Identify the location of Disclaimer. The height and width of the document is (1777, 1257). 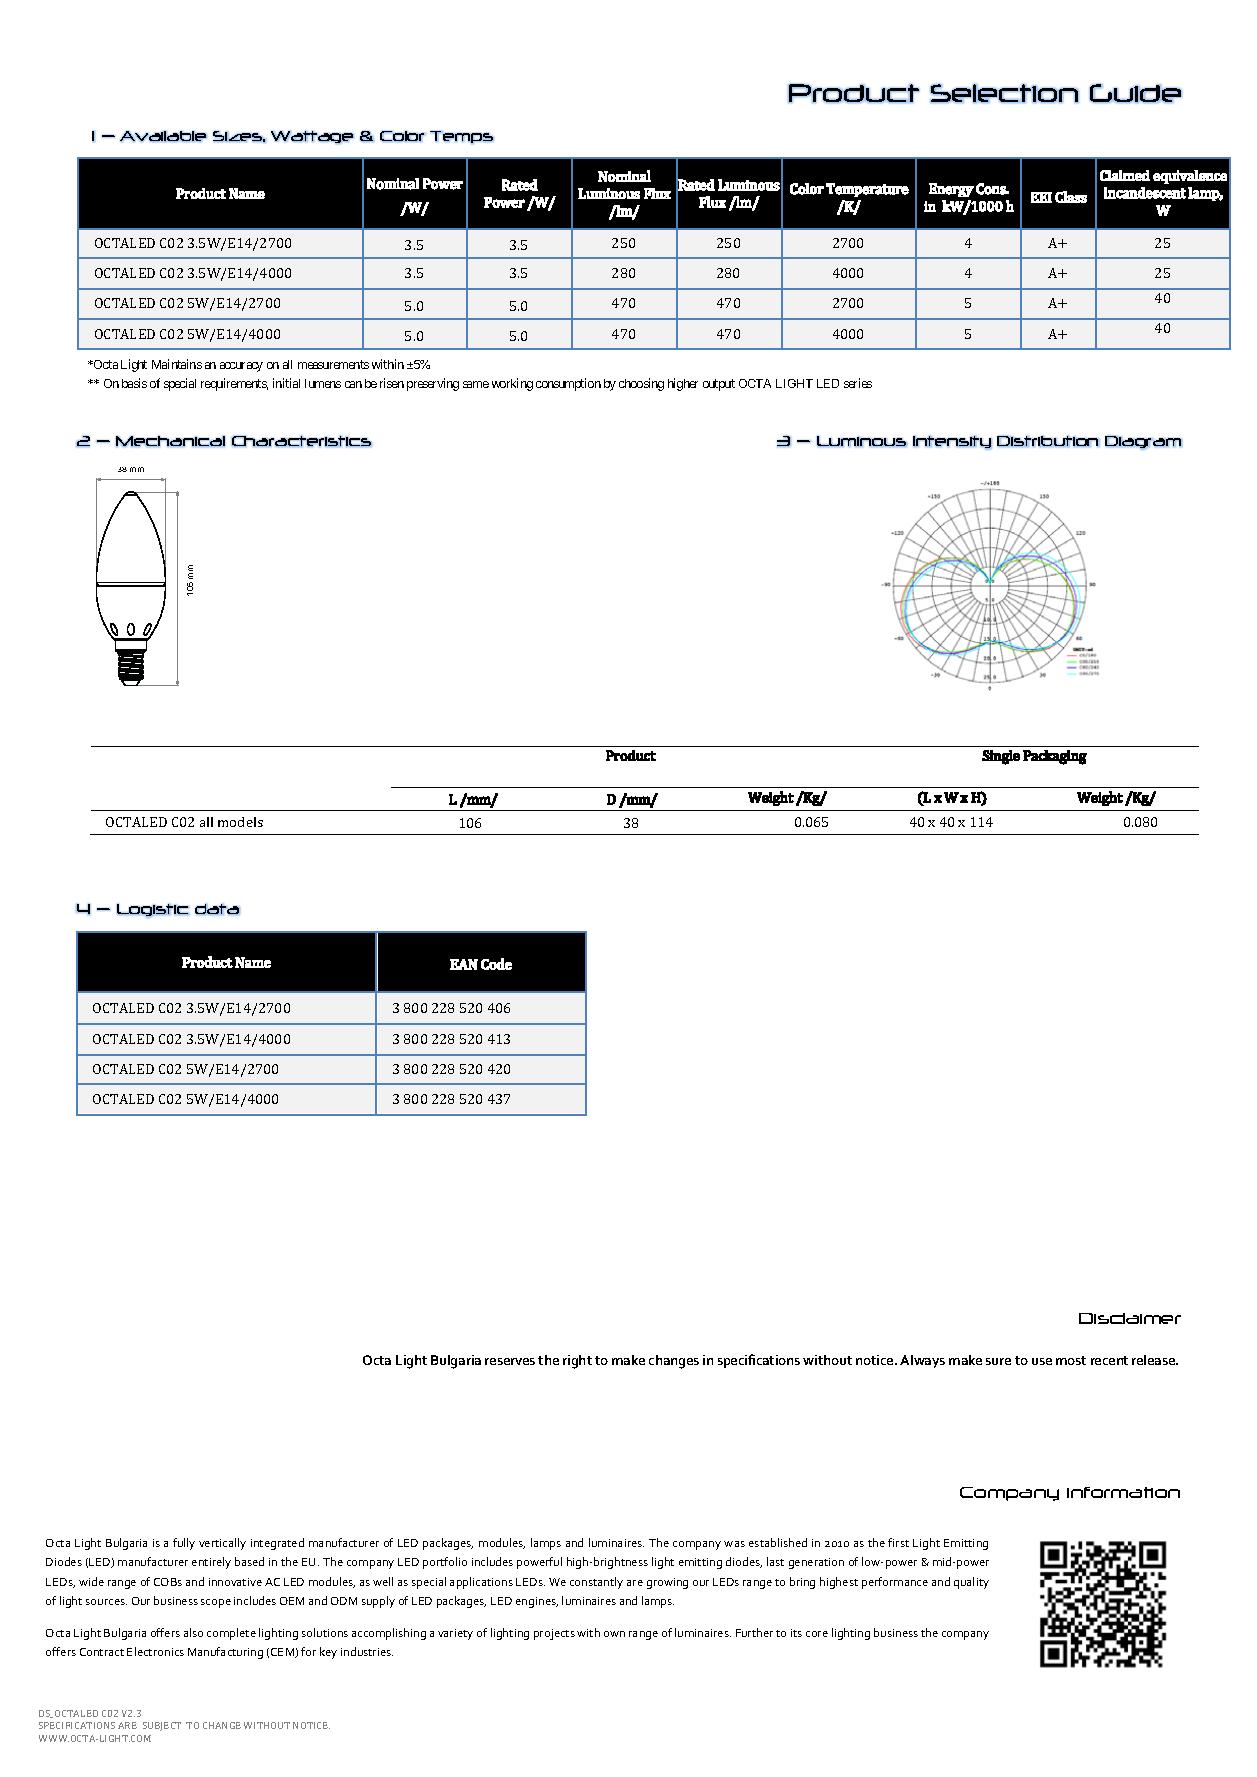
(1130, 1318).
